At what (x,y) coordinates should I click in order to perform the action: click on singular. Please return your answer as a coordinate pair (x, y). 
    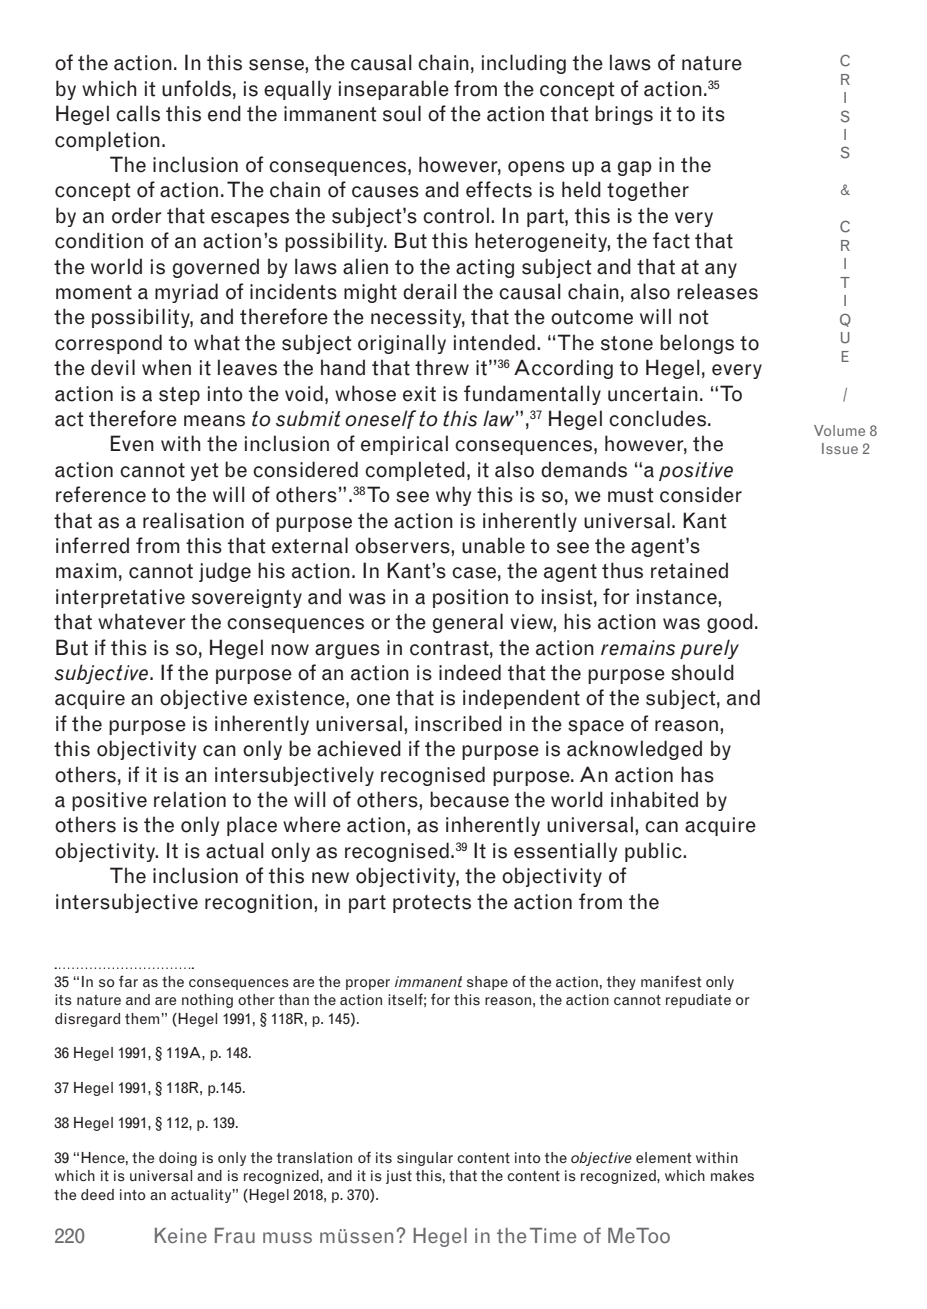
    Looking at the image, I should click on (425, 1159).
